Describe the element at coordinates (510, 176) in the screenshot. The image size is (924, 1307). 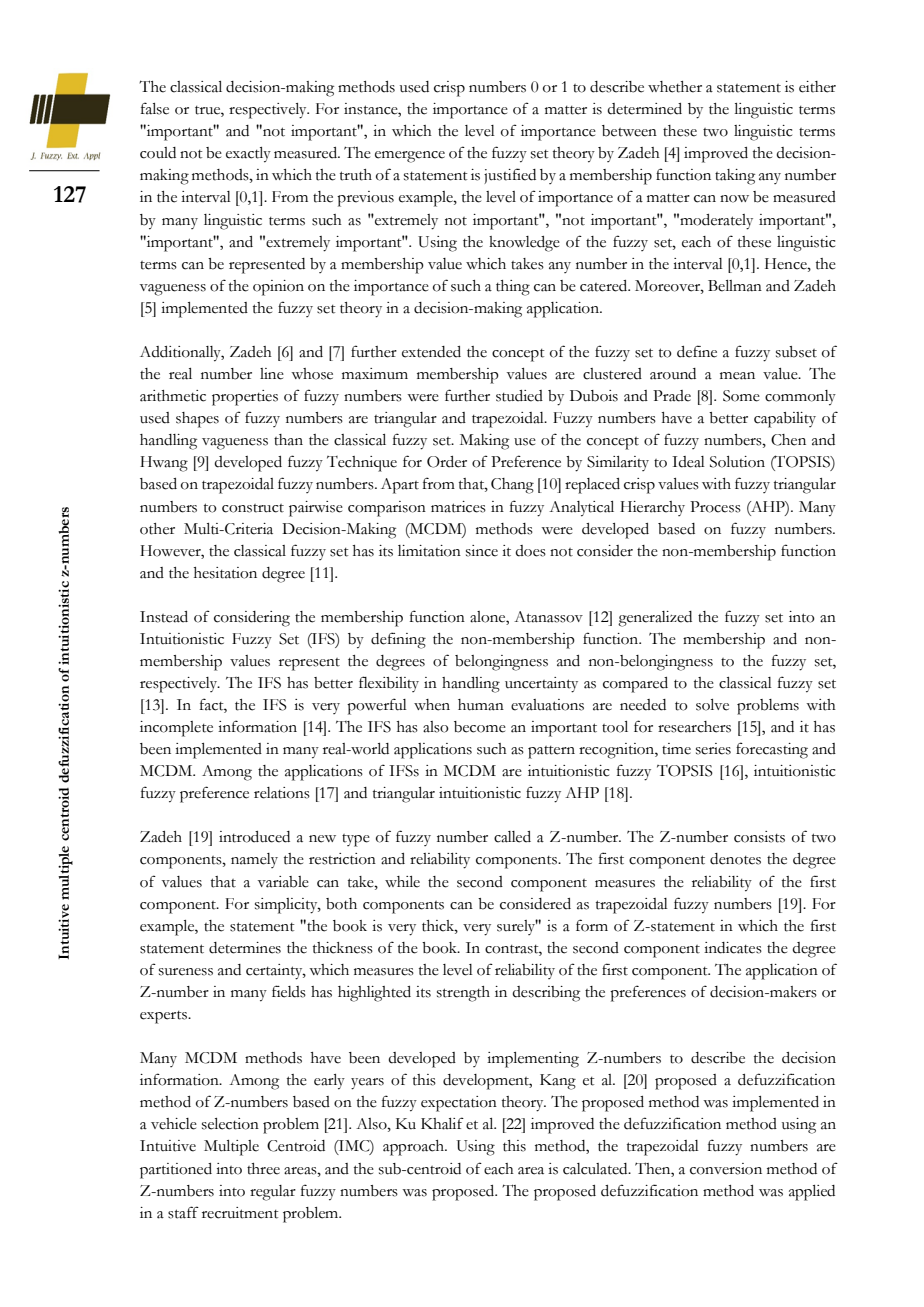
I see `justified` at that location.
